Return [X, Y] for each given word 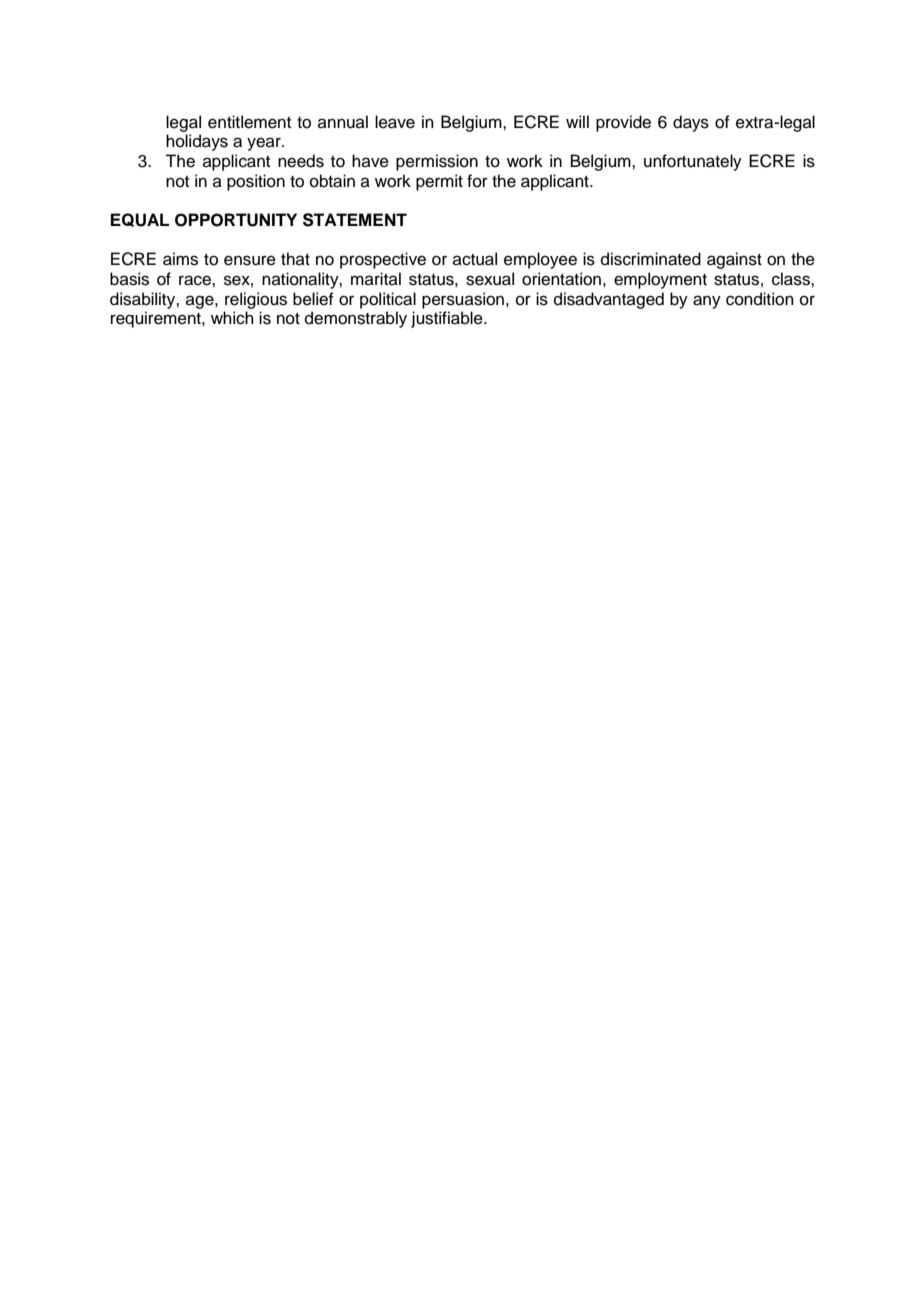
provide [623, 123]
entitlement [249, 122]
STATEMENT [355, 220]
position [256, 182]
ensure [250, 260]
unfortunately [693, 162]
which [232, 318]
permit [439, 182]
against [734, 260]
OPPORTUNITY [236, 220]
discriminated [651, 259]
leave [395, 122]
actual [475, 259]
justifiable [448, 319]
